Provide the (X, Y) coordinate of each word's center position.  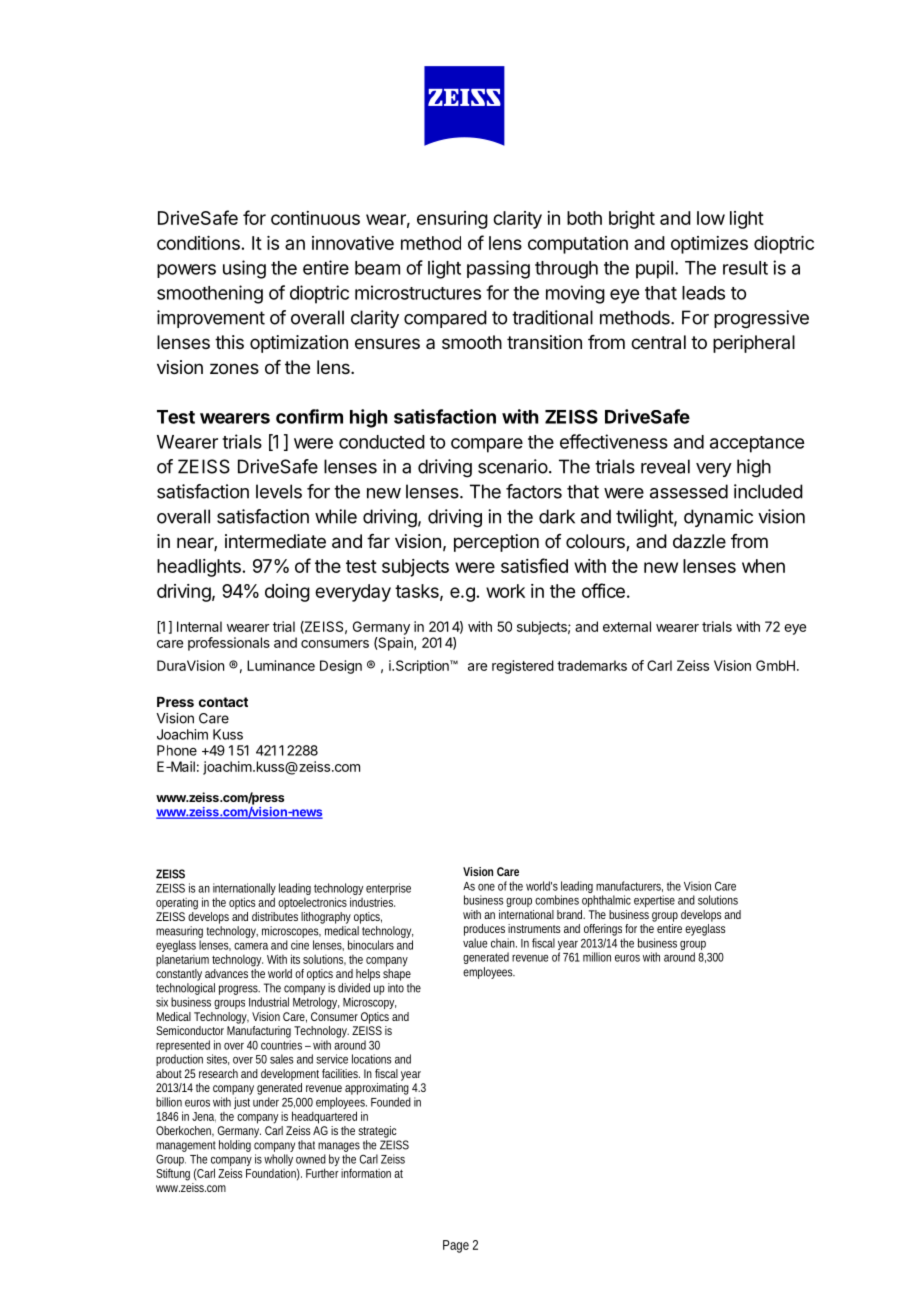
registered (523, 667)
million (597, 957)
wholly (278, 1160)
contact (223, 702)
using (244, 269)
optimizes (709, 245)
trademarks (592, 665)
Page (456, 1246)
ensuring (452, 220)
